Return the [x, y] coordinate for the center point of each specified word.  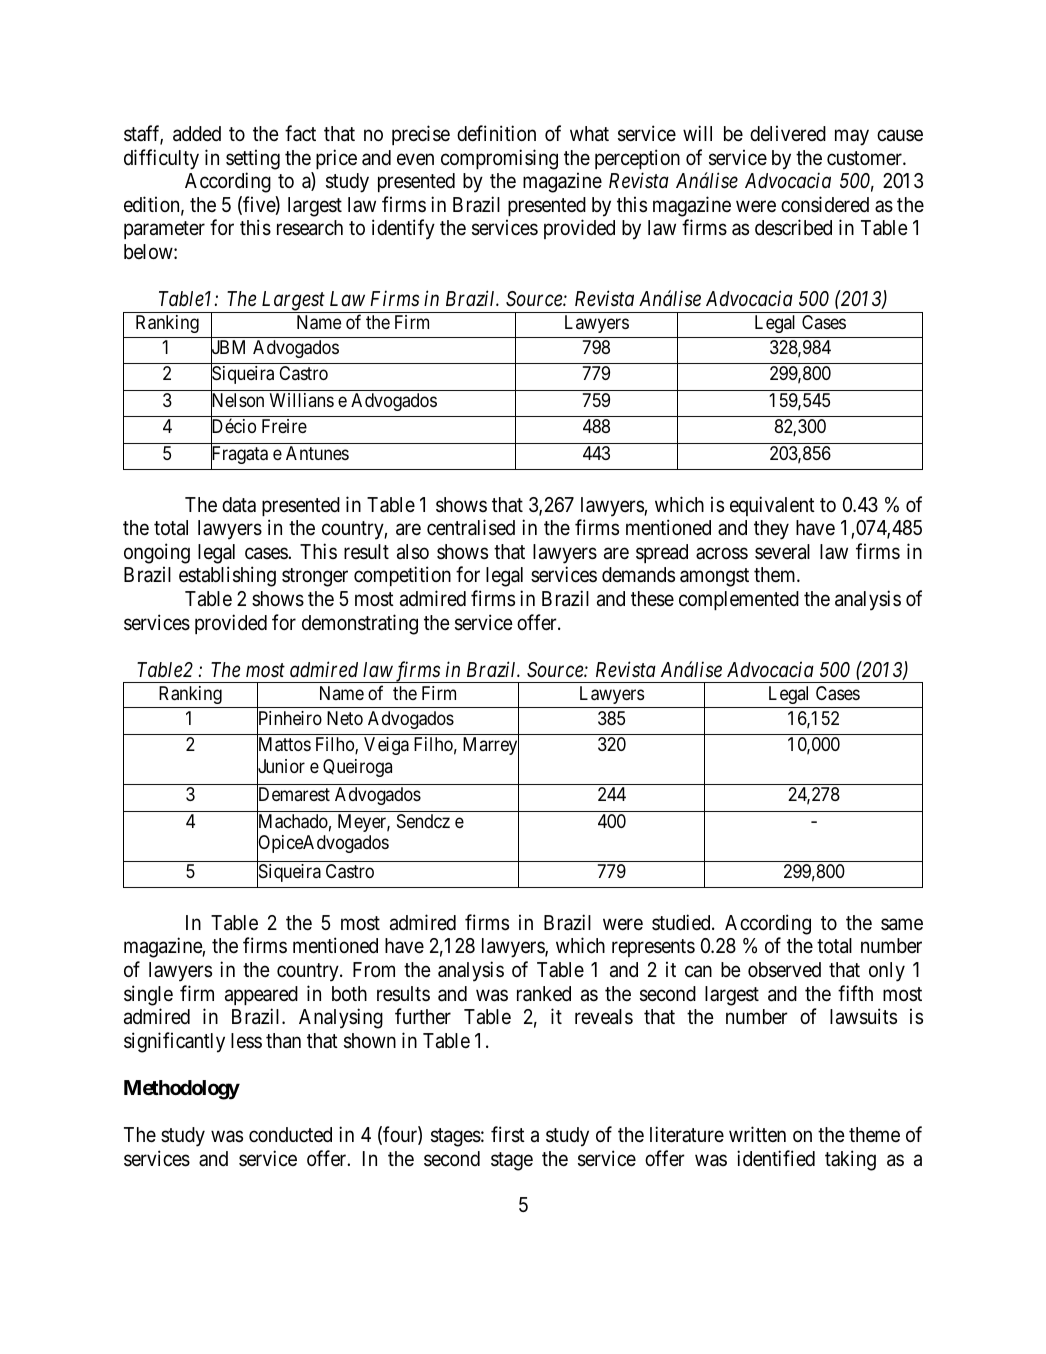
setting [253, 159]
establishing [227, 576]
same [902, 924]
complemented [739, 600]
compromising [499, 159]
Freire [284, 426]
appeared [261, 995]
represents [653, 948]
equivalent [772, 506]
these [652, 599]
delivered [788, 133]
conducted [290, 1135]
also [413, 552]
